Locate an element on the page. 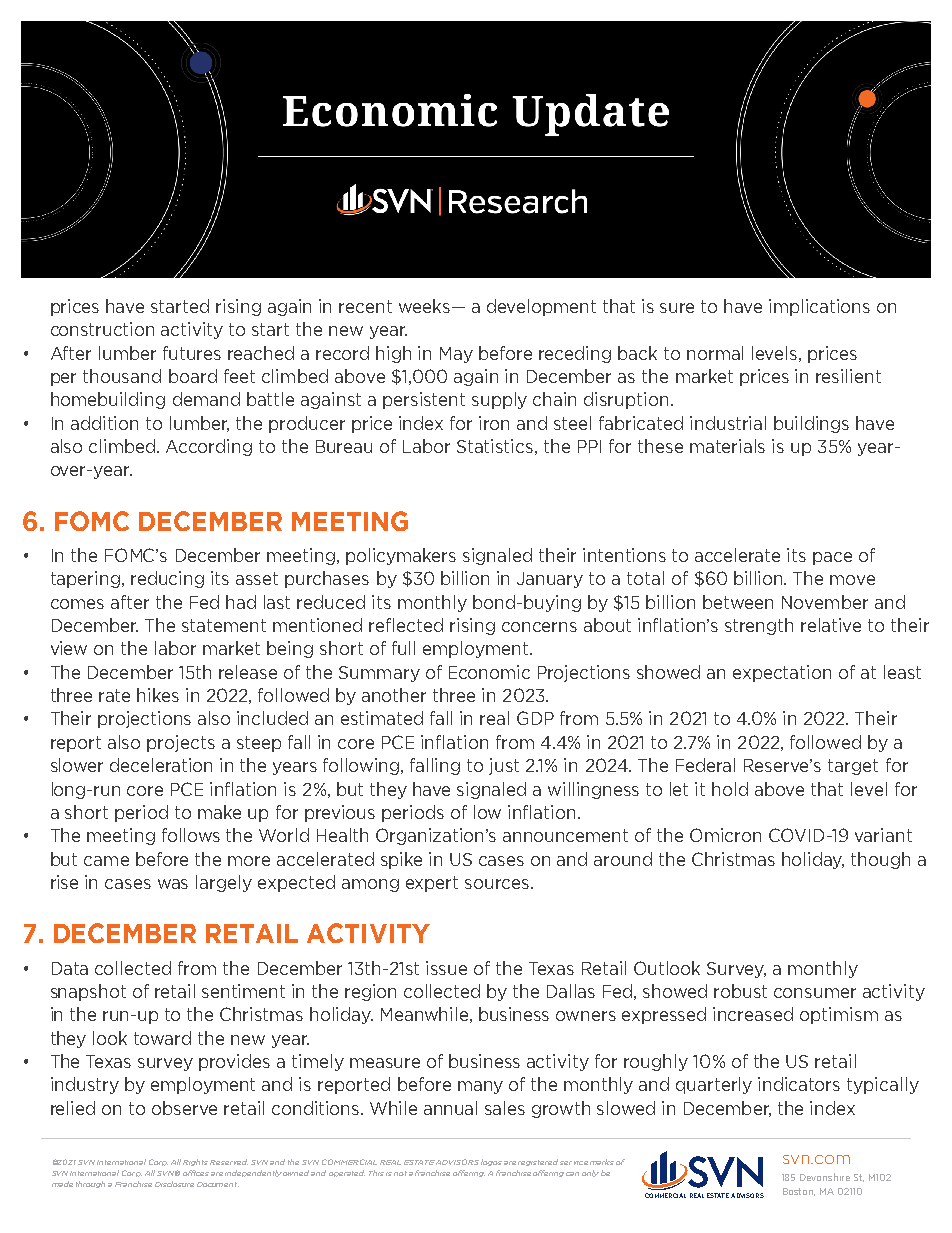 The image size is (952, 1233). futures is located at coordinates (192, 353).
